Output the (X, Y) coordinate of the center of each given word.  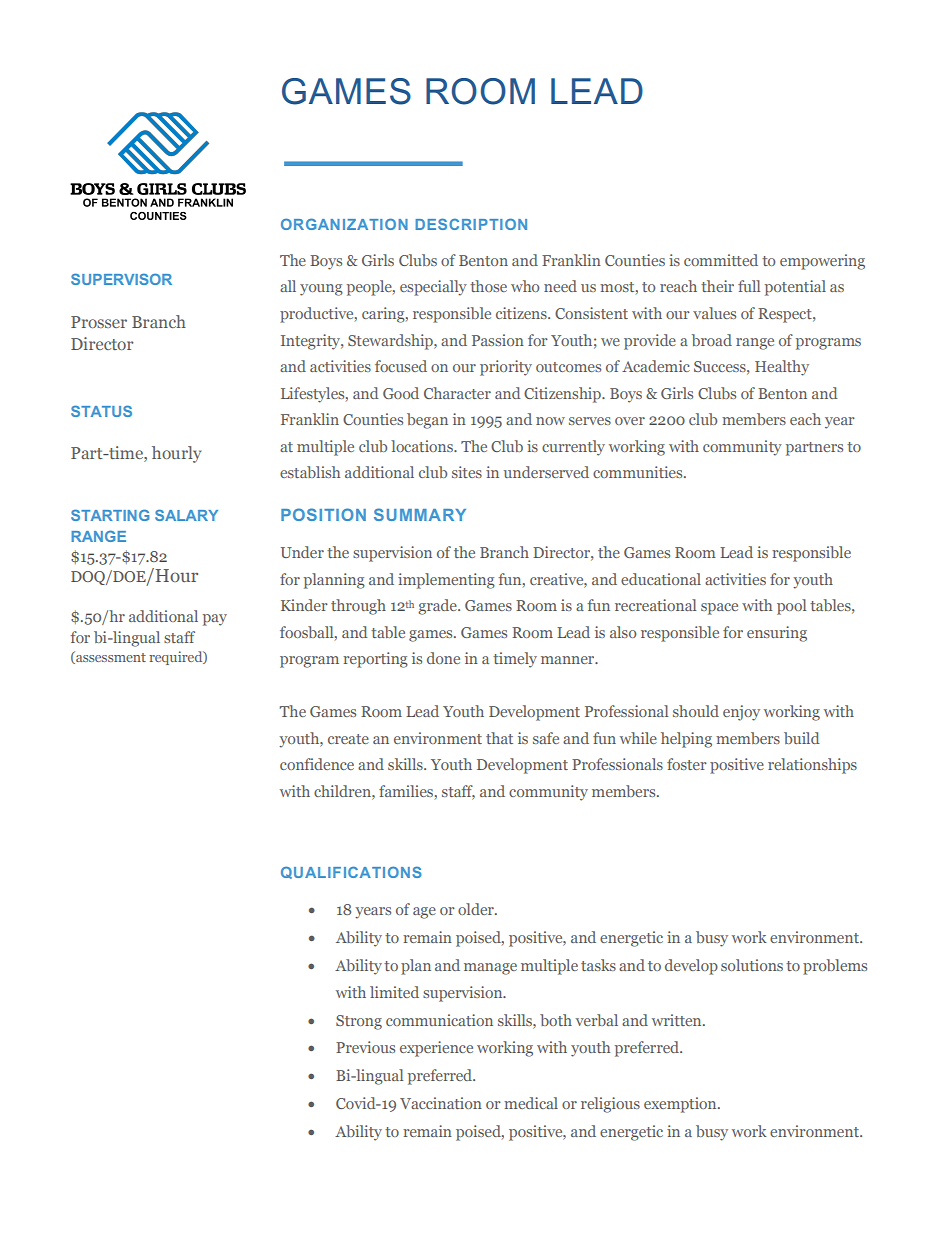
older (477, 909)
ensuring (777, 634)
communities (639, 472)
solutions (752, 965)
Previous (365, 1047)
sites (467, 472)
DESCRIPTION (471, 224)
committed (721, 260)
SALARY (186, 515)
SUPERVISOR (121, 279)
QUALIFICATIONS (351, 872)
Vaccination (441, 1103)
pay (215, 620)
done (443, 658)
